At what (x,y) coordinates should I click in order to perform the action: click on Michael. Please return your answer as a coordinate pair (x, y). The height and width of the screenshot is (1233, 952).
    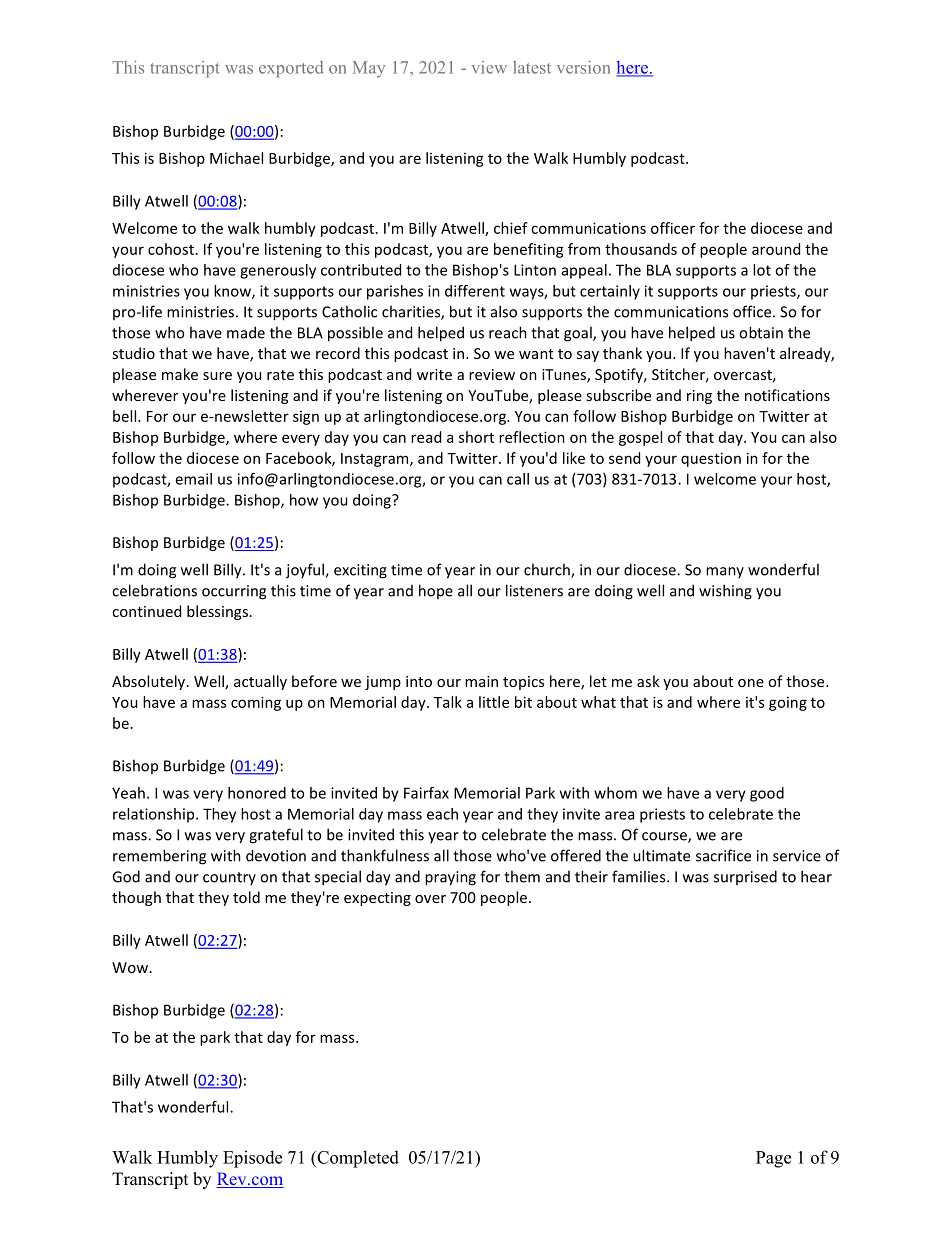
    Looking at the image, I should click on (236, 158).
